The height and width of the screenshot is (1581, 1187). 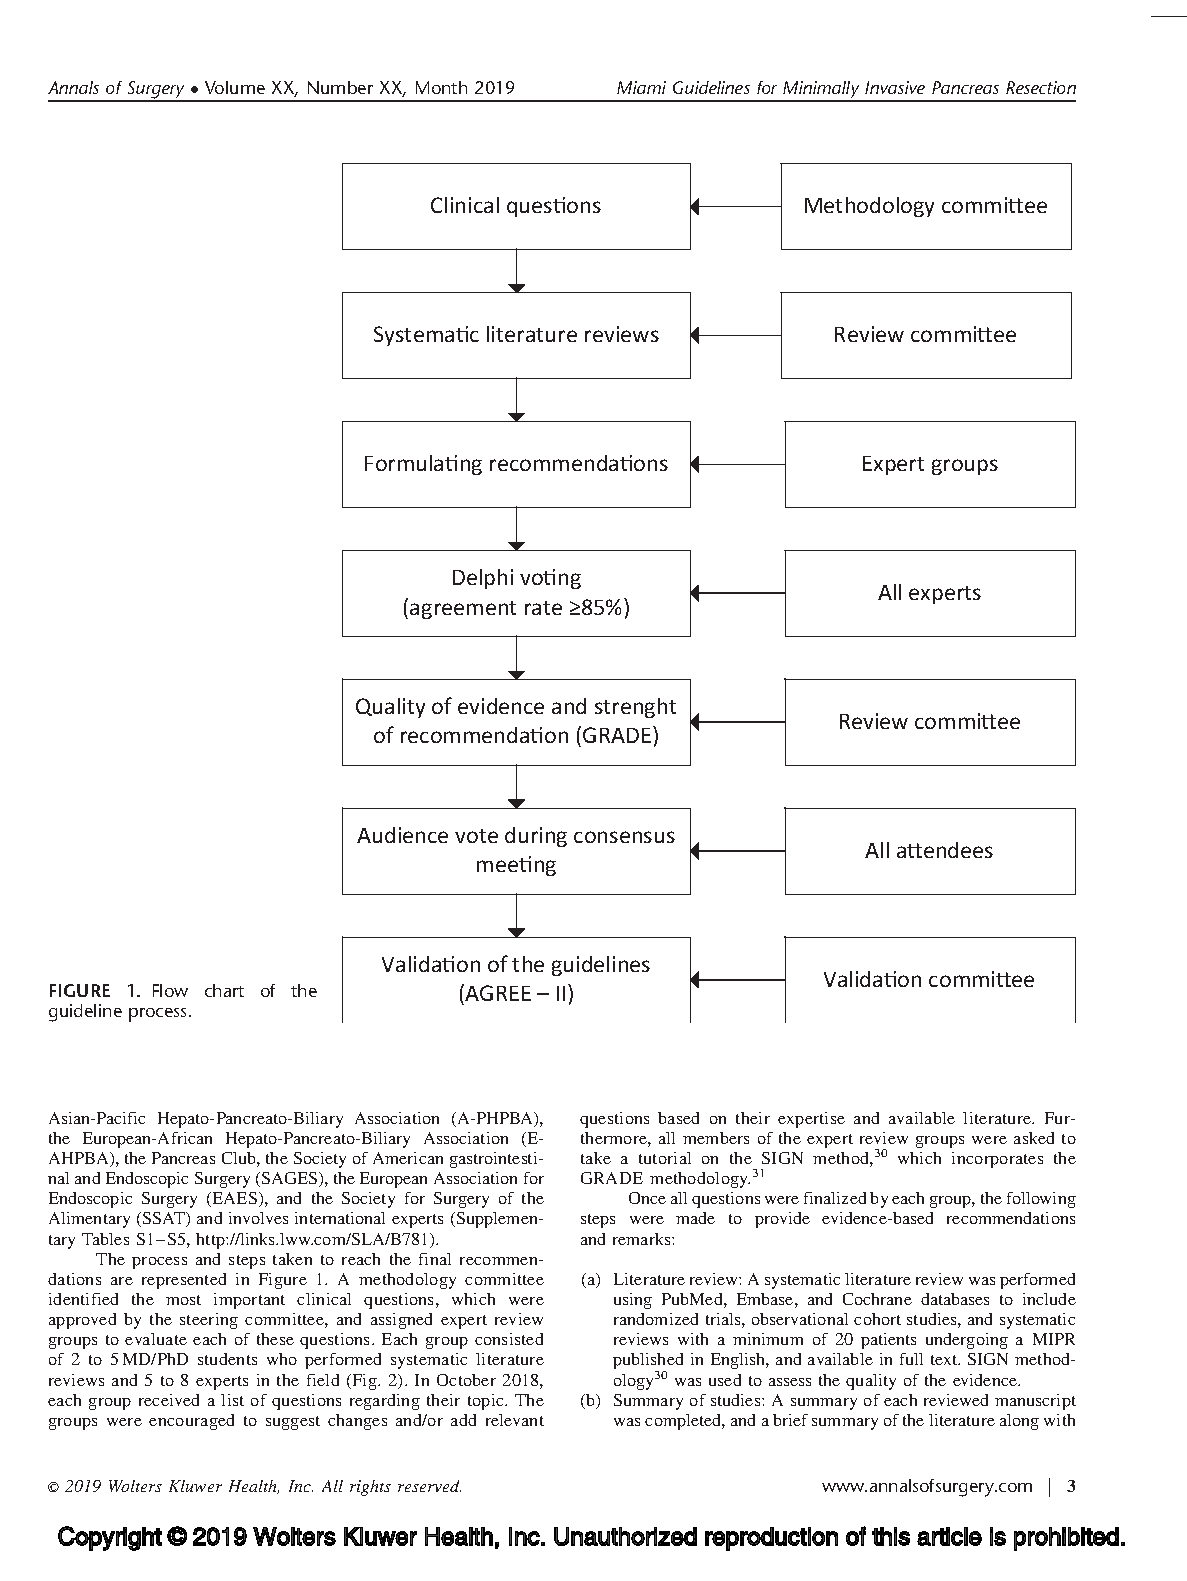 What do you see at coordinates (235, 87) in the screenshot?
I see `Volume` at bounding box center [235, 87].
